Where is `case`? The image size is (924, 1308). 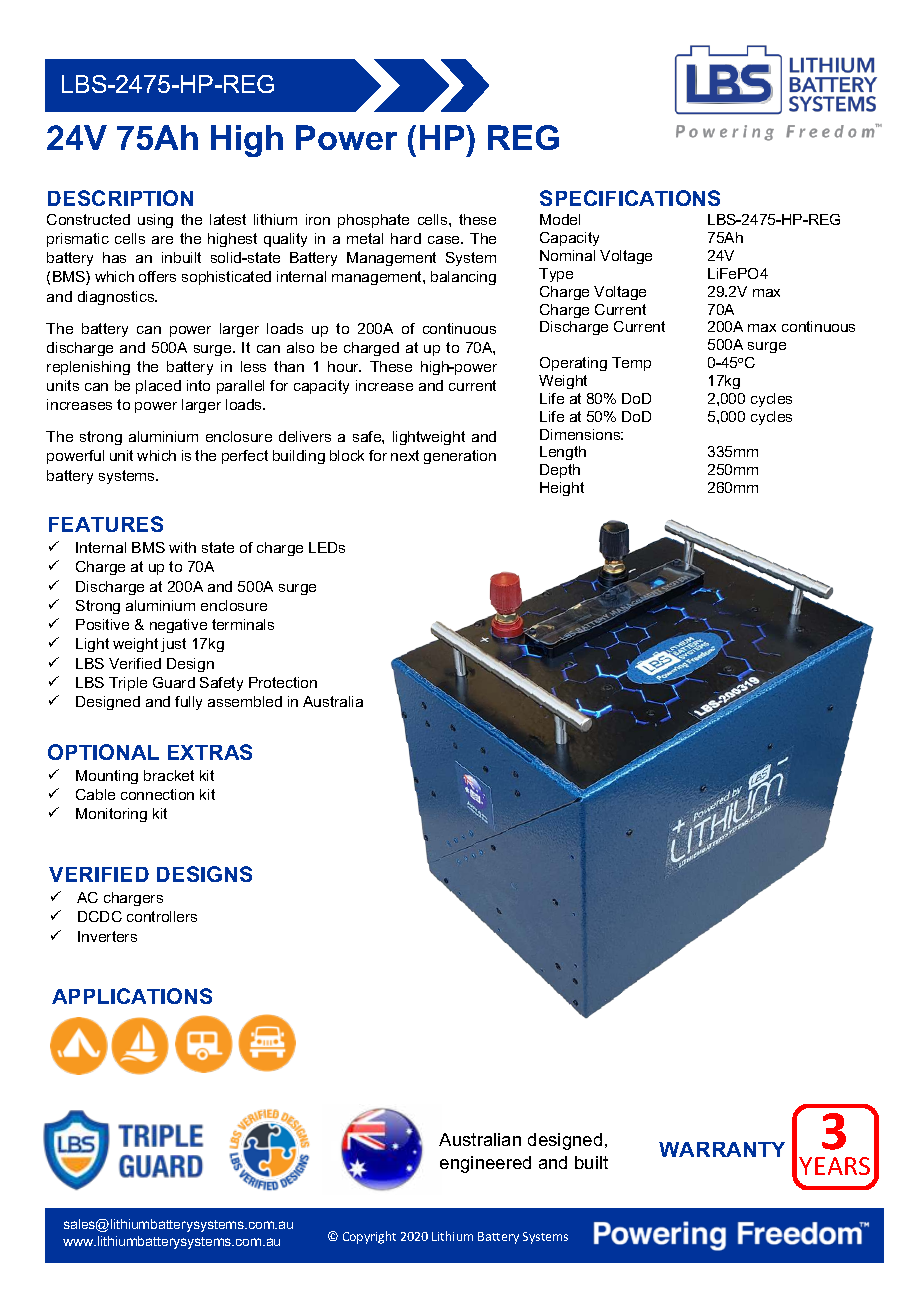 case is located at coordinates (445, 240).
